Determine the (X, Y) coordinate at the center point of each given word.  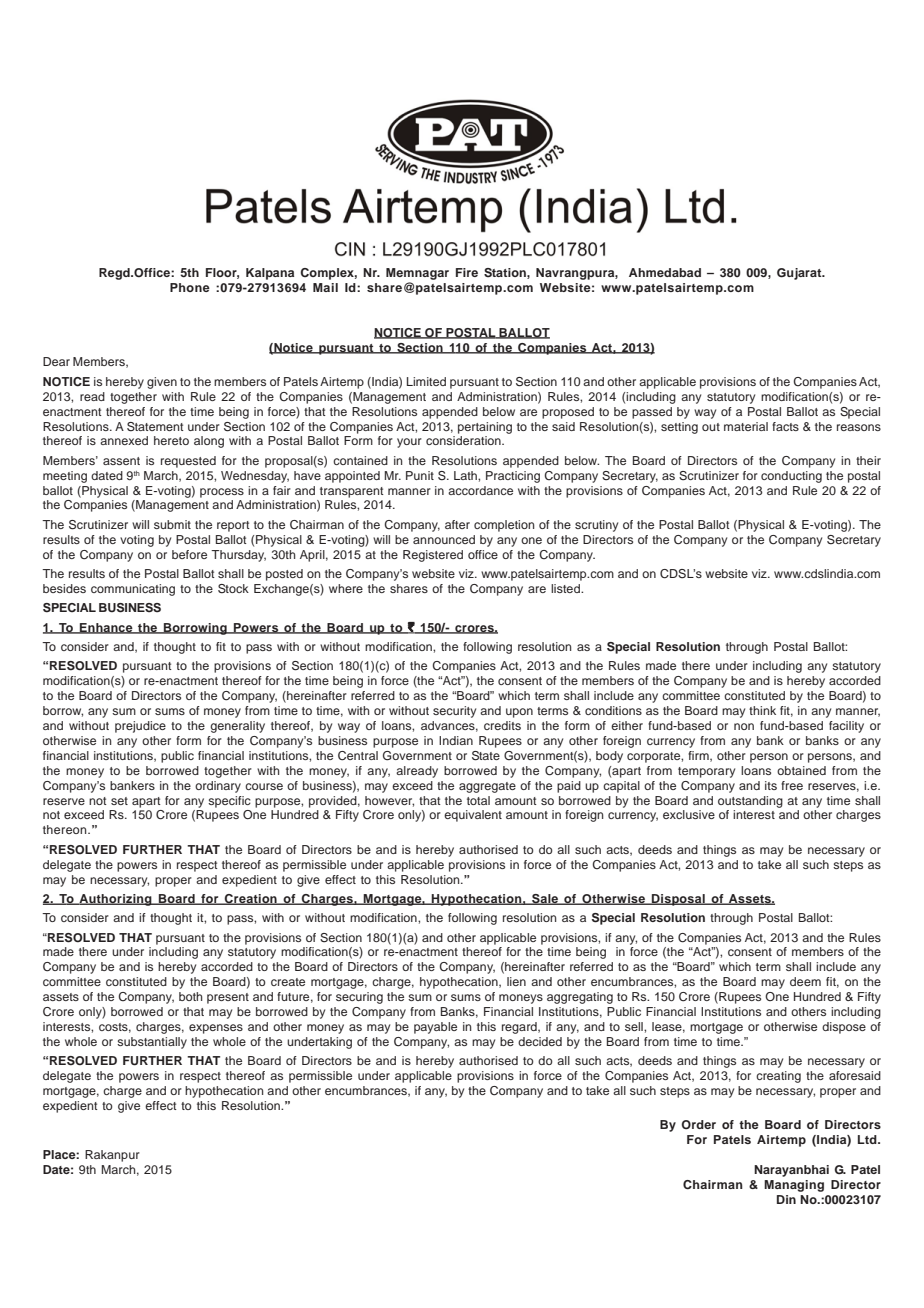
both (190, 996)
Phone (190, 287)
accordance (480, 490)
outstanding (750, 802)
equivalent (473, 816)
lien (516, 981)
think (762, 710)
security (454, 712)
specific (229, 802)
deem (805, 981)
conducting (791, 477)
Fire (467, 272)
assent (121, 461)
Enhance (106, 628)
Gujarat (800, 274)
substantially (152, 1043)
